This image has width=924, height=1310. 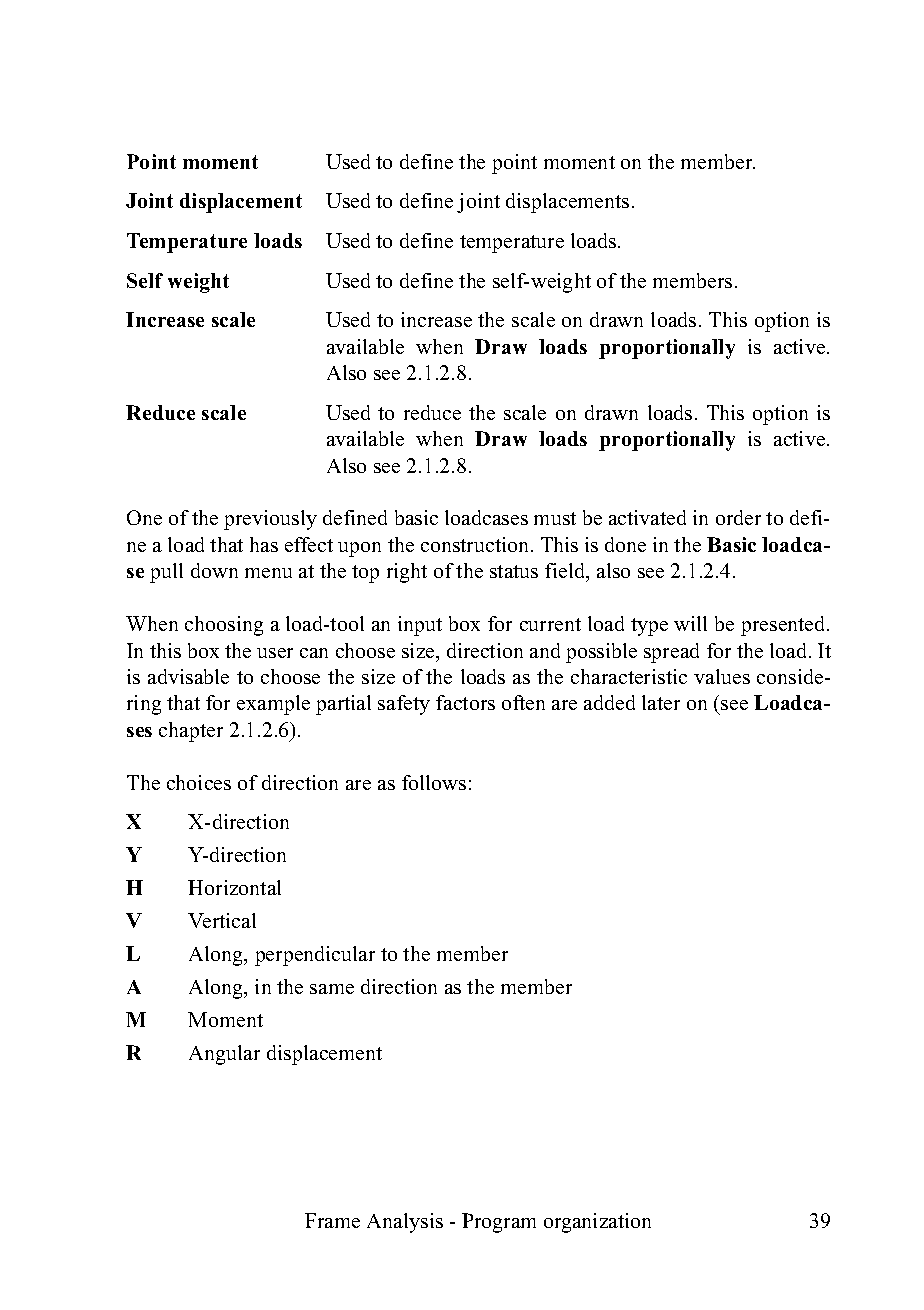 What do you see at coordinates (332, 1220) in the image?
I see `Frame` at bounding box center [332, 1220].
